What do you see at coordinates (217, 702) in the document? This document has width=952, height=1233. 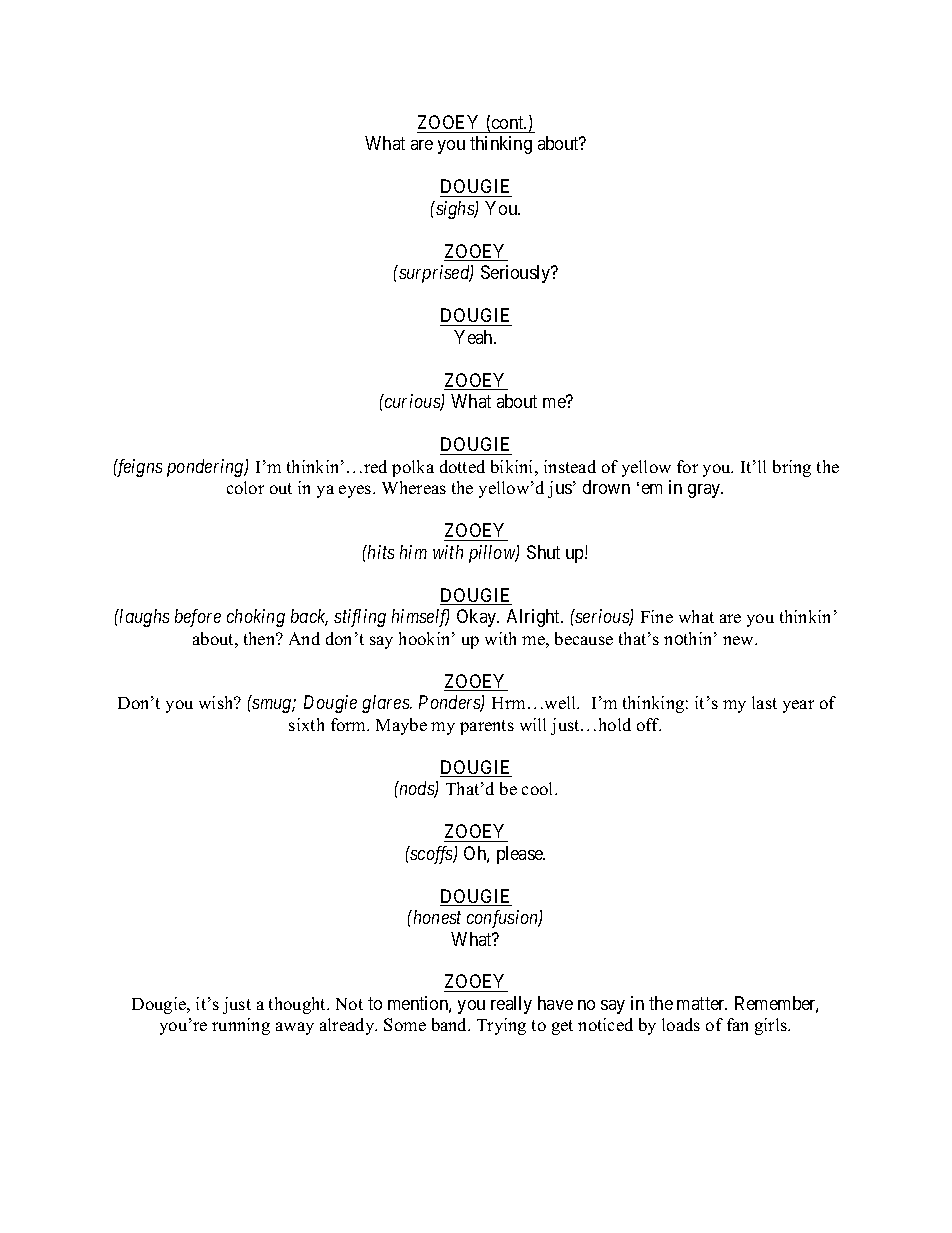 I see `wish` at bounding box center [217, 702].
